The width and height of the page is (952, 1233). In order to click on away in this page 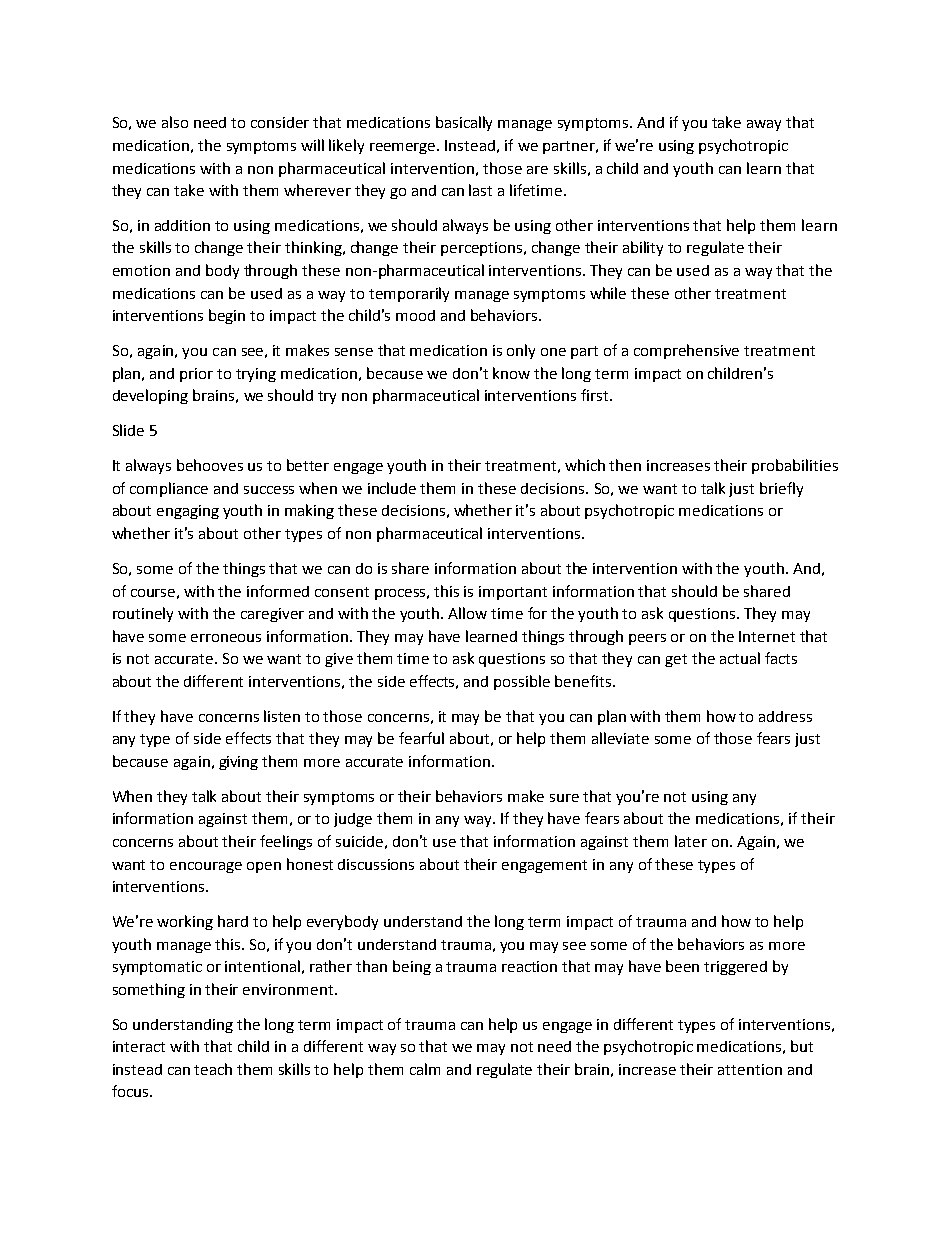, I will do `click(764, 125)`.
